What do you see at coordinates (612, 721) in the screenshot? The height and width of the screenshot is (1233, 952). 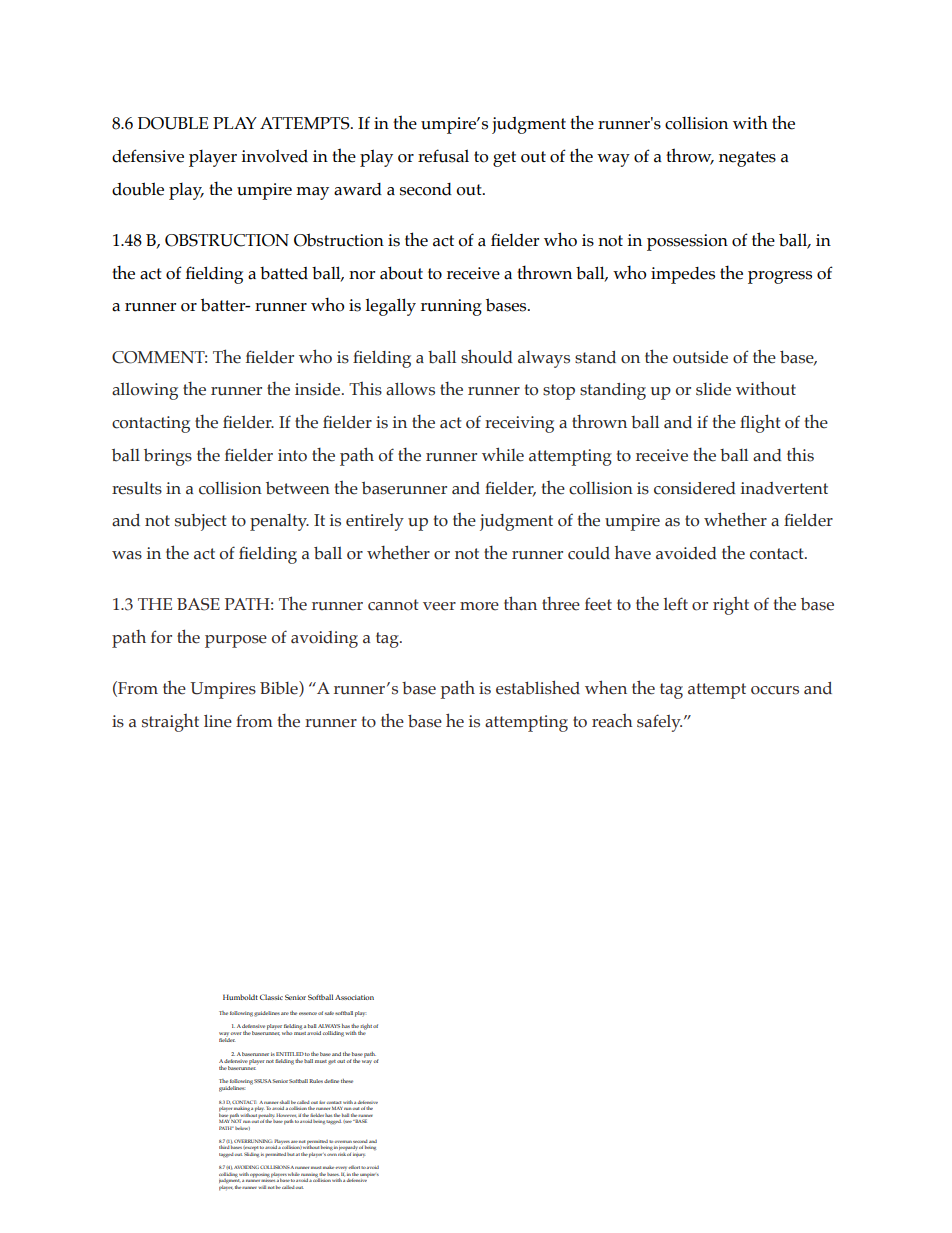 I see `reach` at bounding box center [612, 721].
